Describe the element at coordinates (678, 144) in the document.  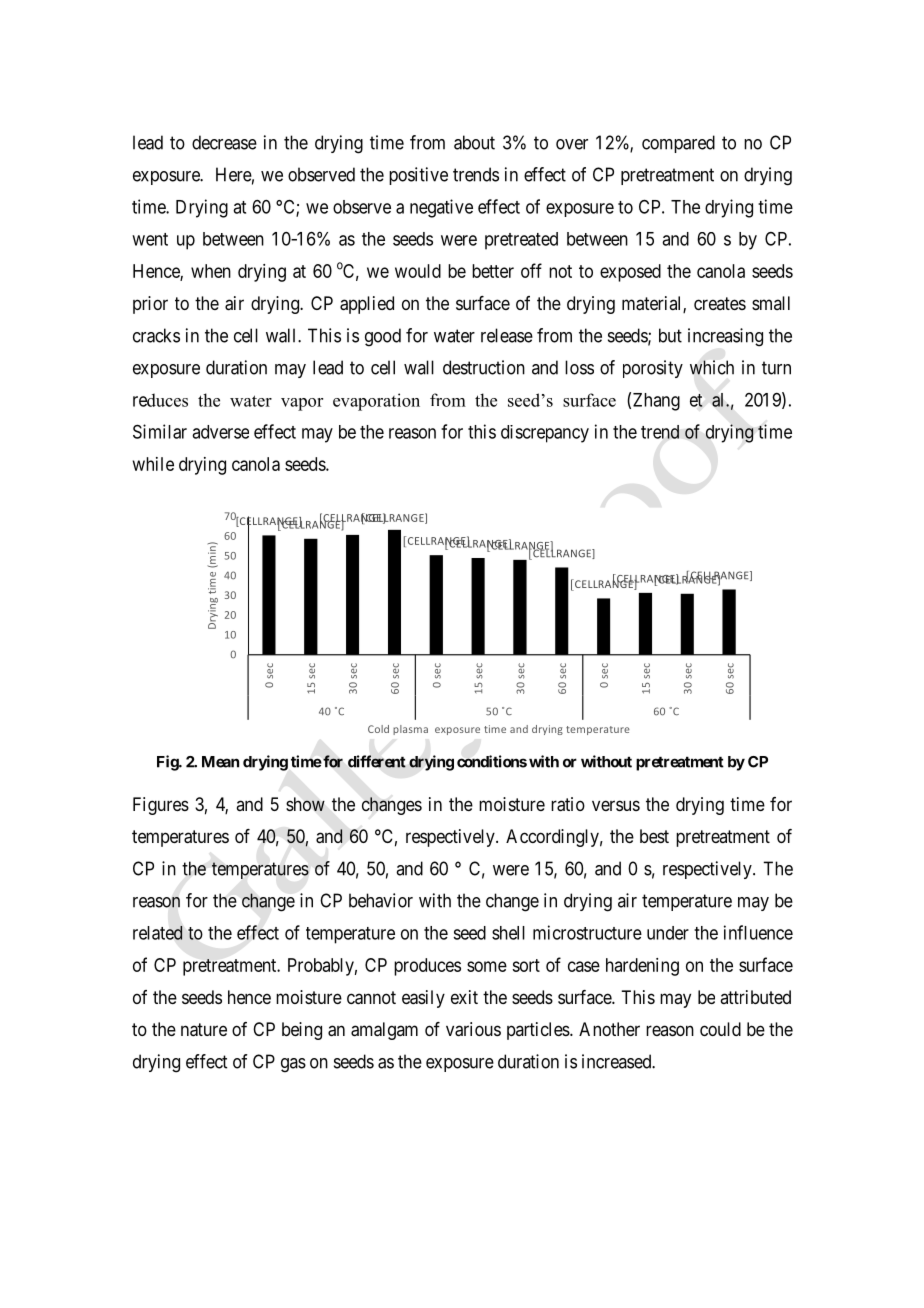
I see `compared` at that location.
